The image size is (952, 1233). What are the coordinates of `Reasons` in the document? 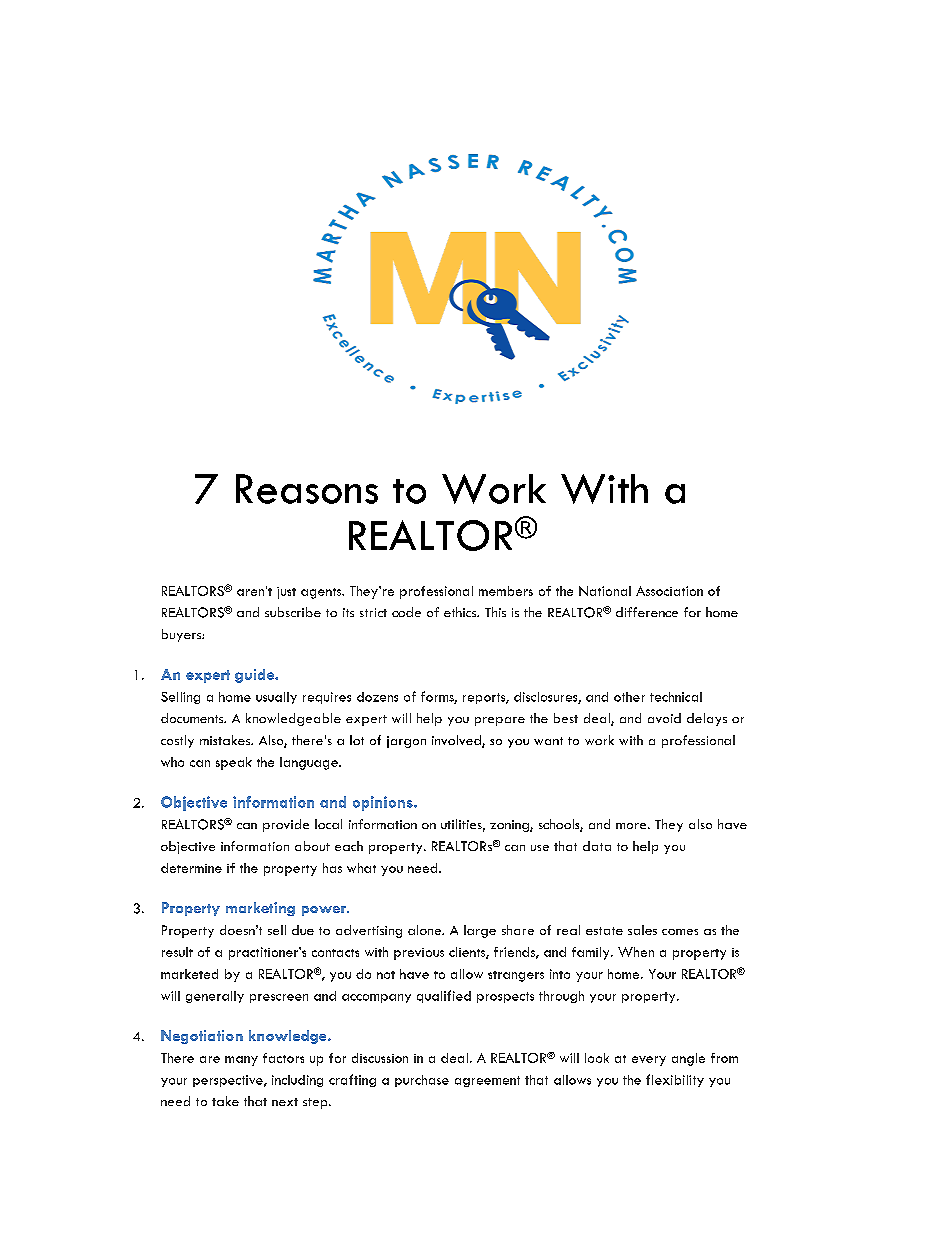 It's located at (307, 489).
